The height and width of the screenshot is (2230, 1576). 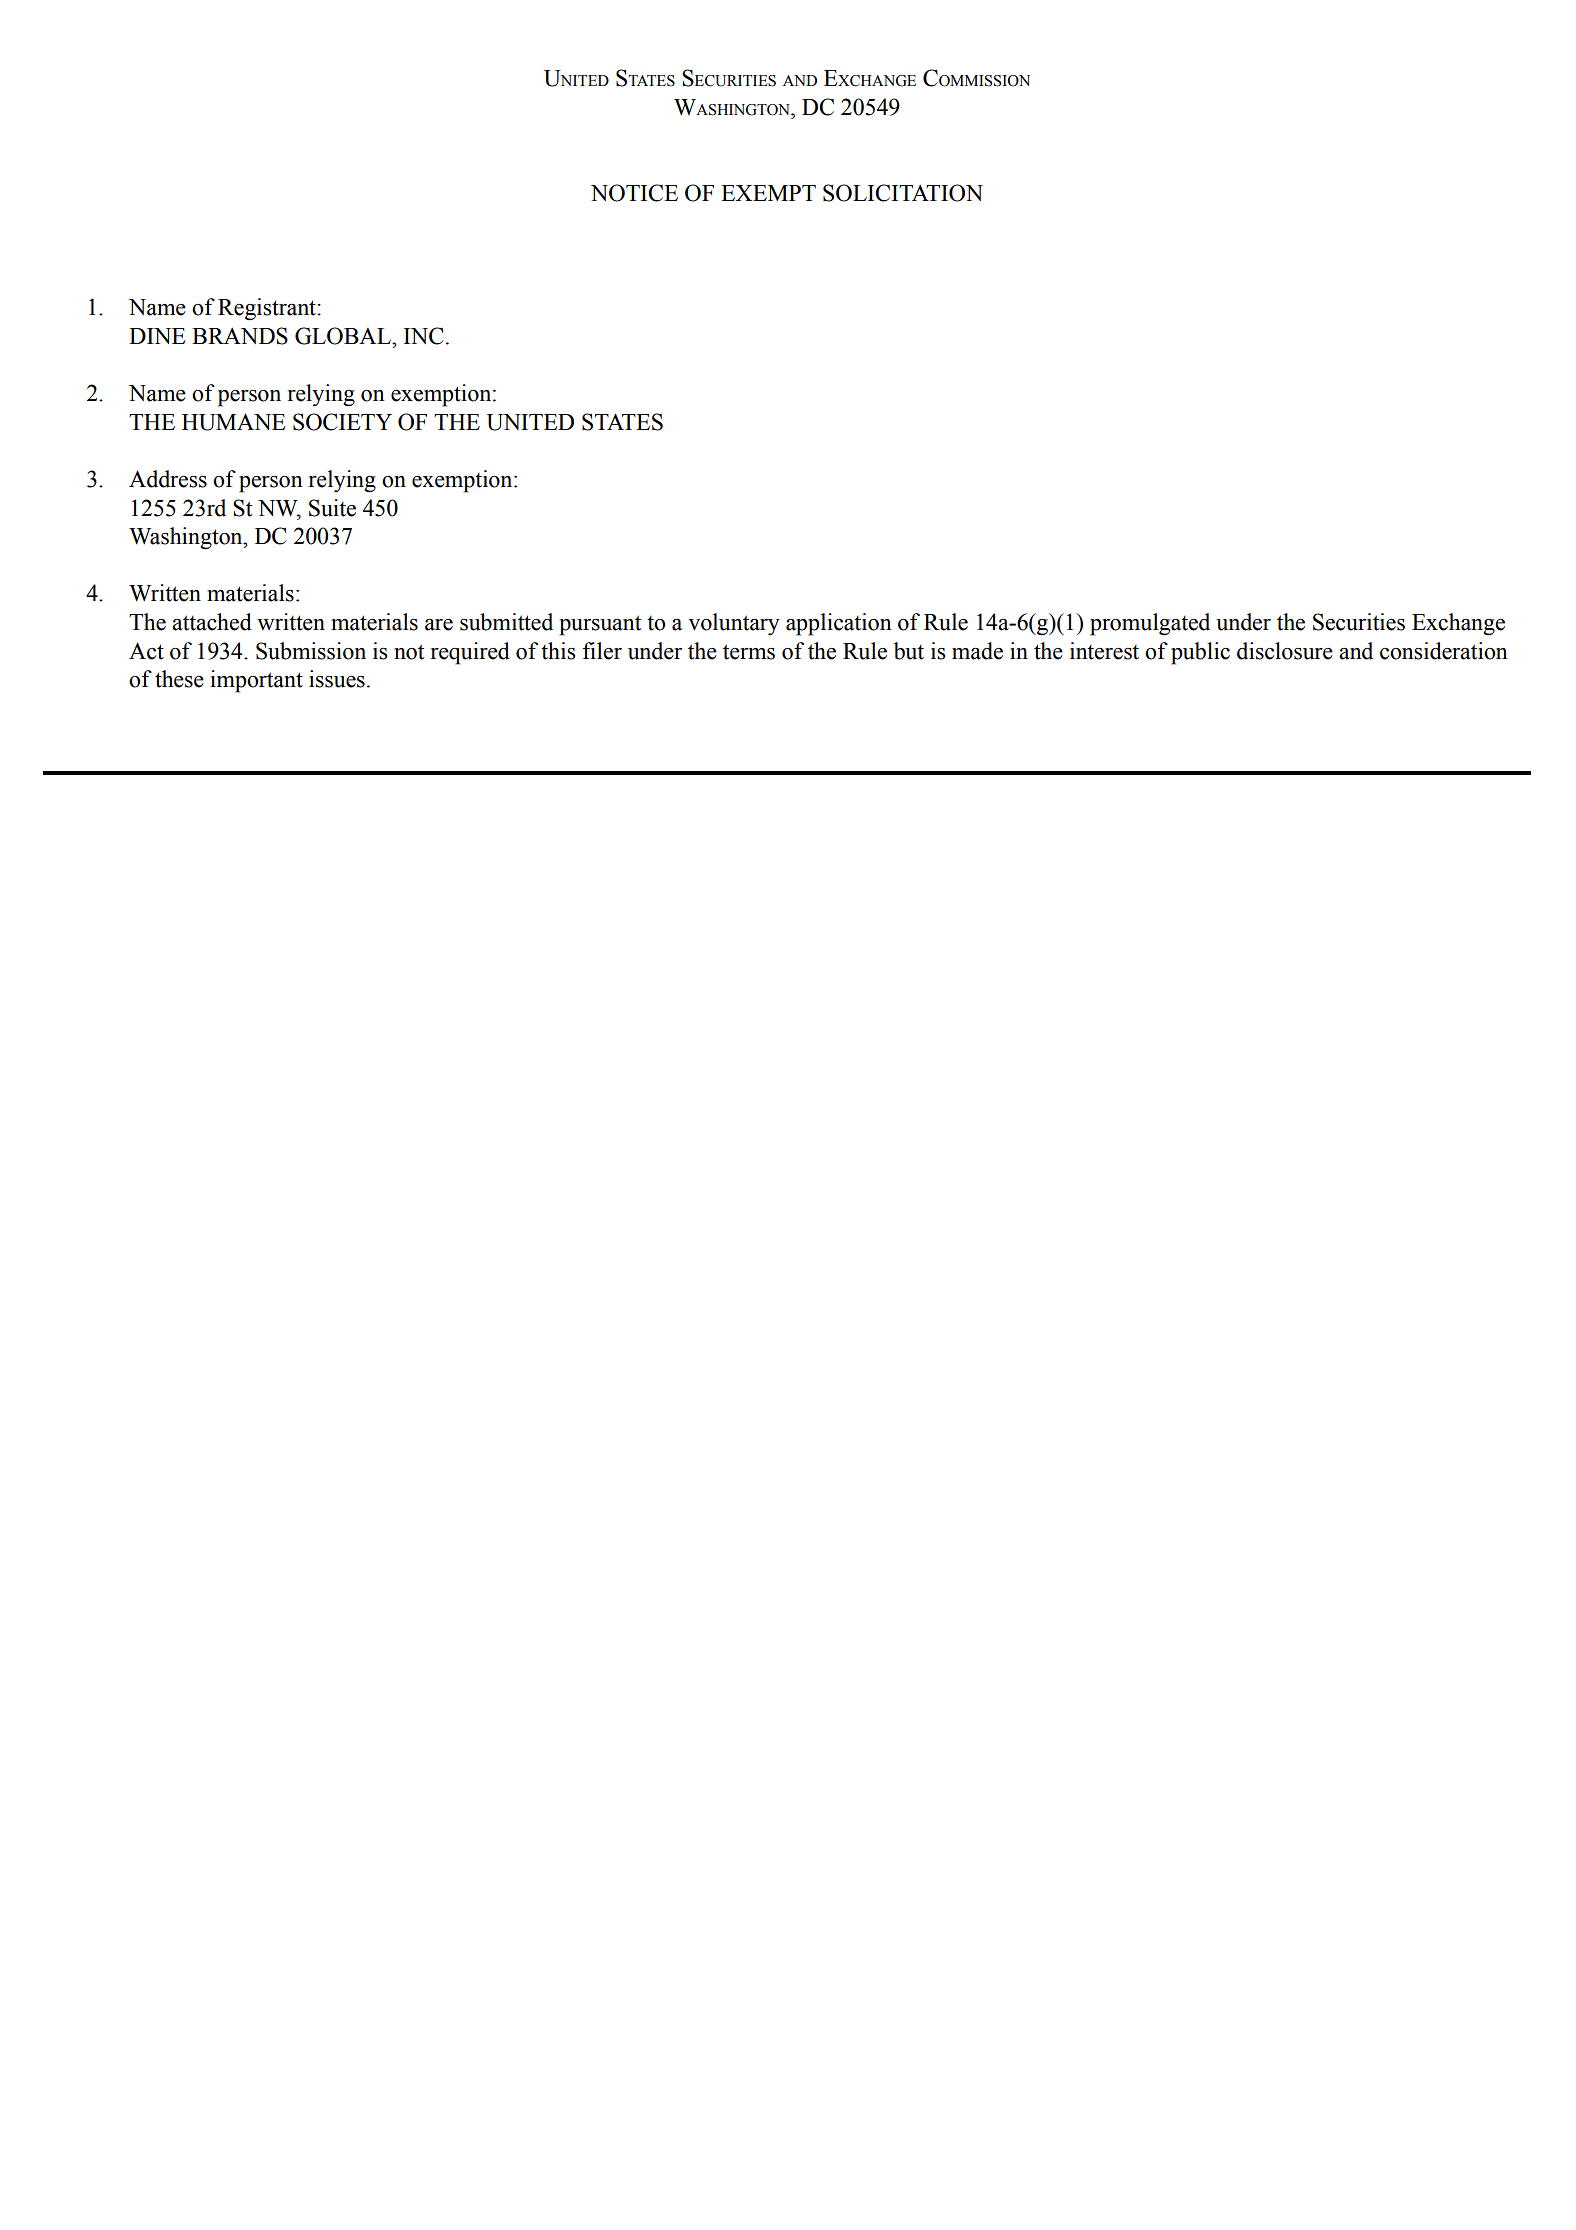 What do you see at coordinates (749, 652) in the screenshot?
I see `terms` at bounding box center [749, 652].
